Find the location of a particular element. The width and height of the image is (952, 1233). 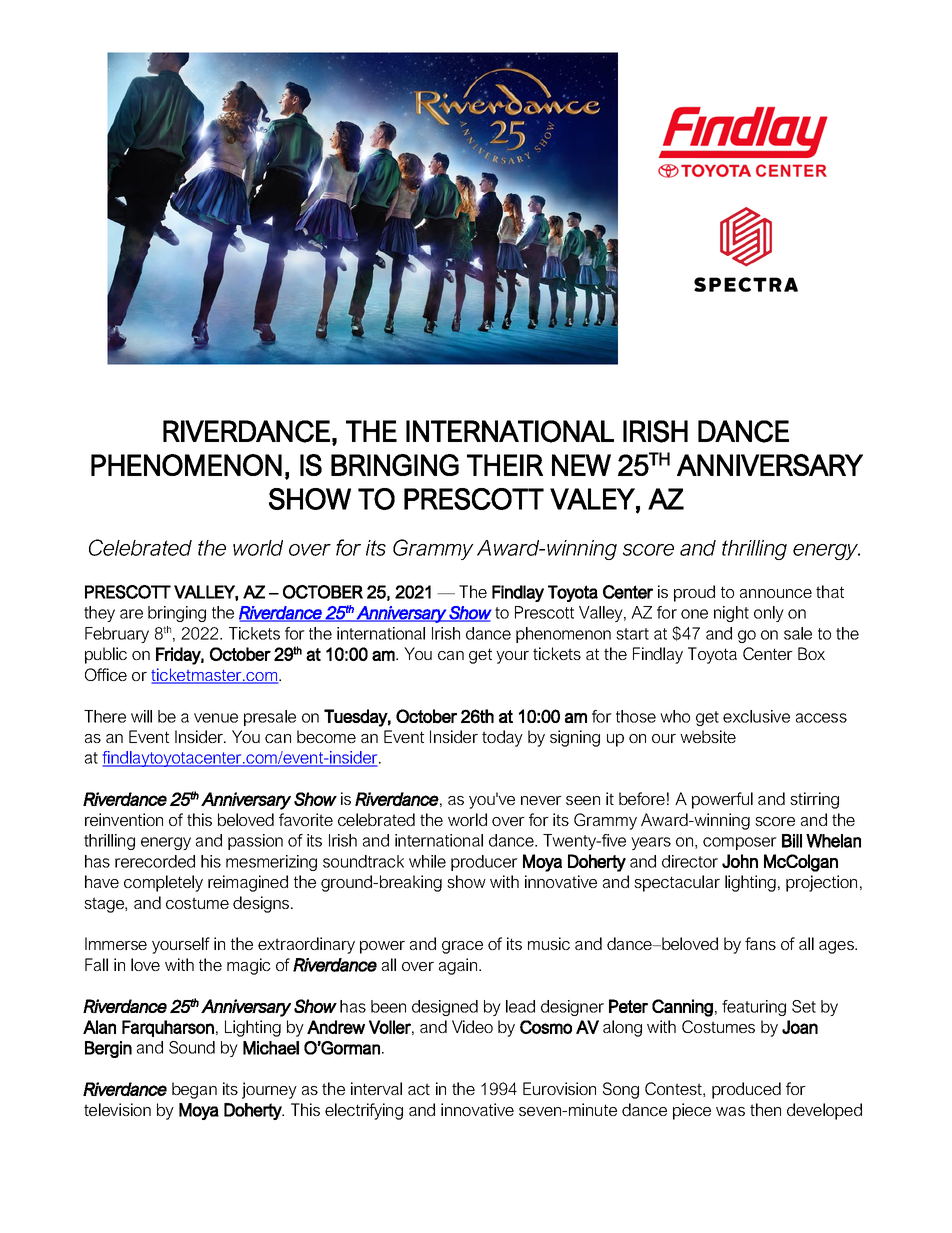

Immerse is located at coordinates (116, 943).
